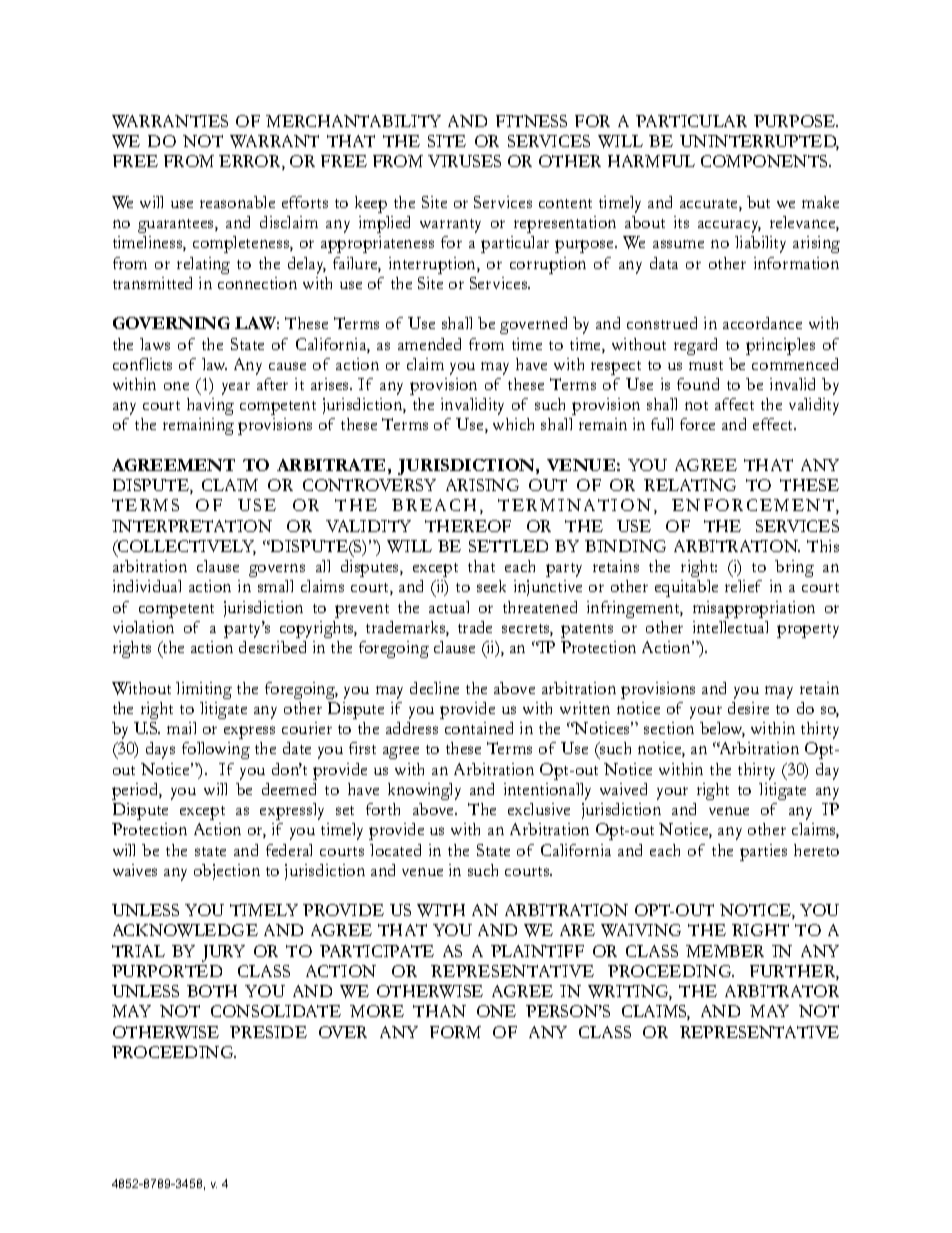 The image size is (952, 1233). What do you see at coordinates (464, 161) in the page?
I see `VIRUSES` at bounding box center [464, 161].
